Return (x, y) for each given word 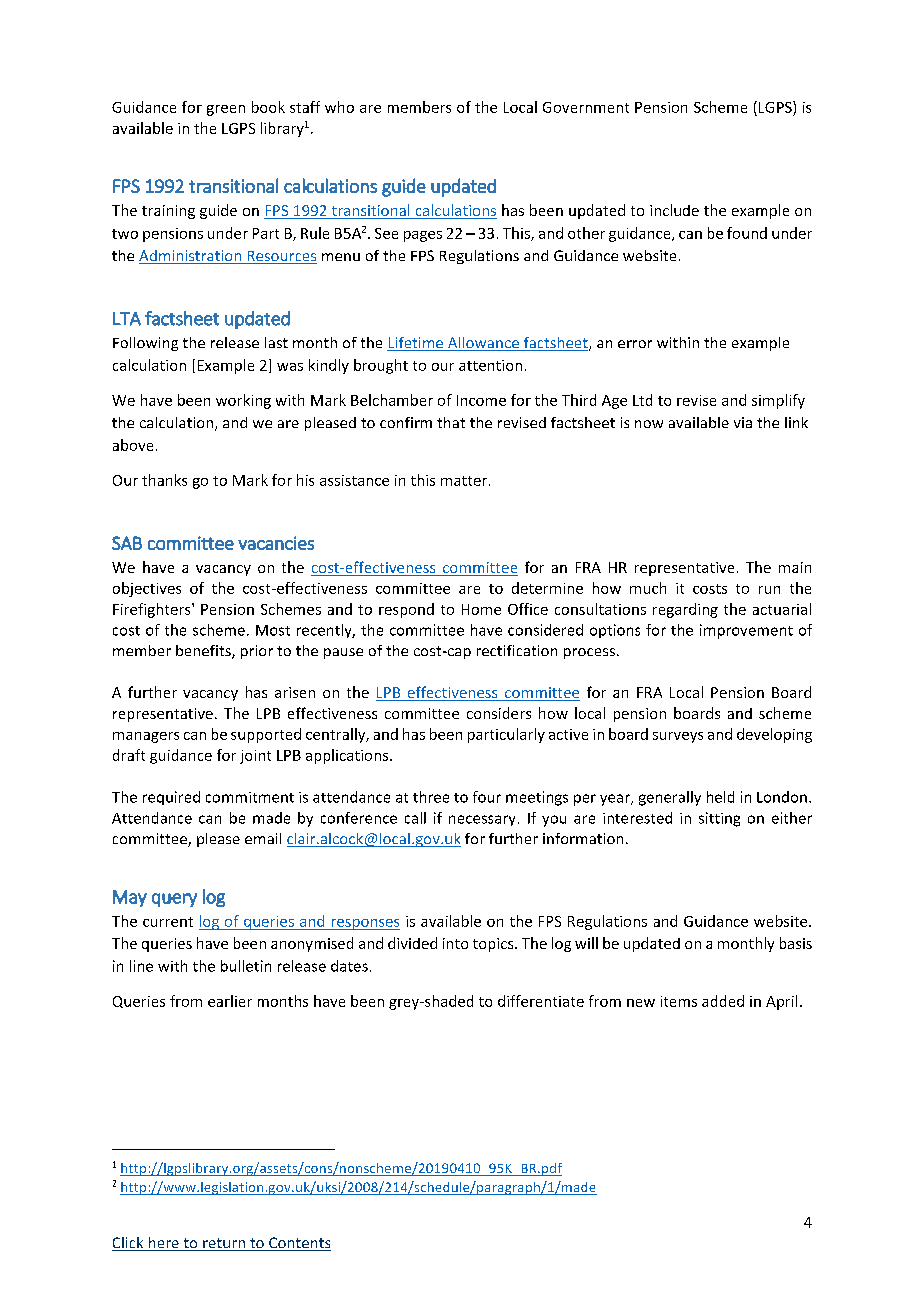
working (243, 401)
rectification (517, 650)
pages (423, 236)
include (674, 210)
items (679, 1001)
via (743, 422)
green (226, 110)
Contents (299, 1244)
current (168, 922)
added (723, 1001)
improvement (746, 631)
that (451, 422)
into (455, 943)
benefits (204, 652)
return (224, 1244)
